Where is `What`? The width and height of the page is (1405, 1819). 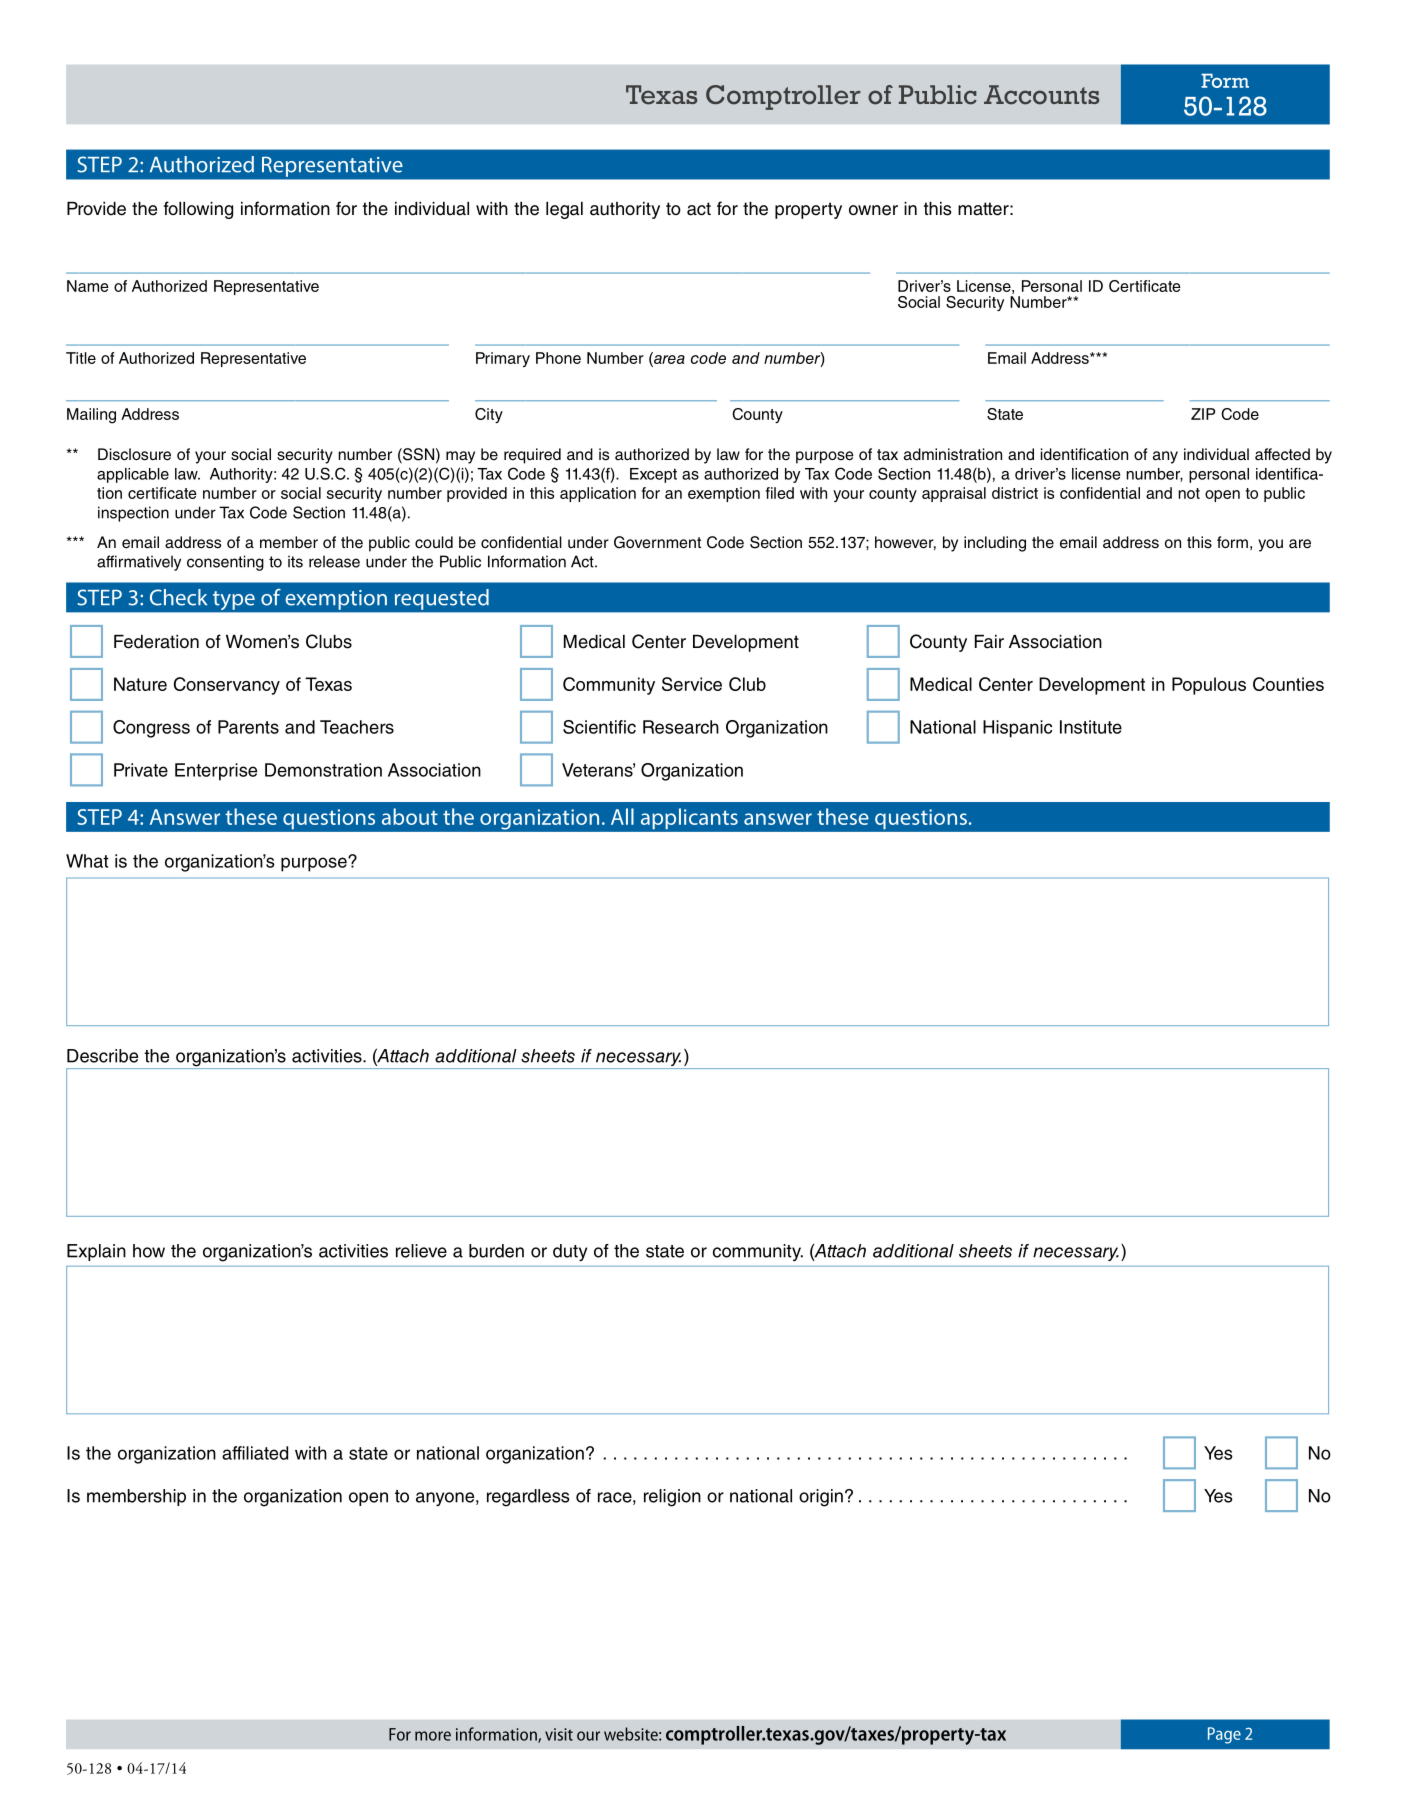 What is located at coordinates (87, 861).
